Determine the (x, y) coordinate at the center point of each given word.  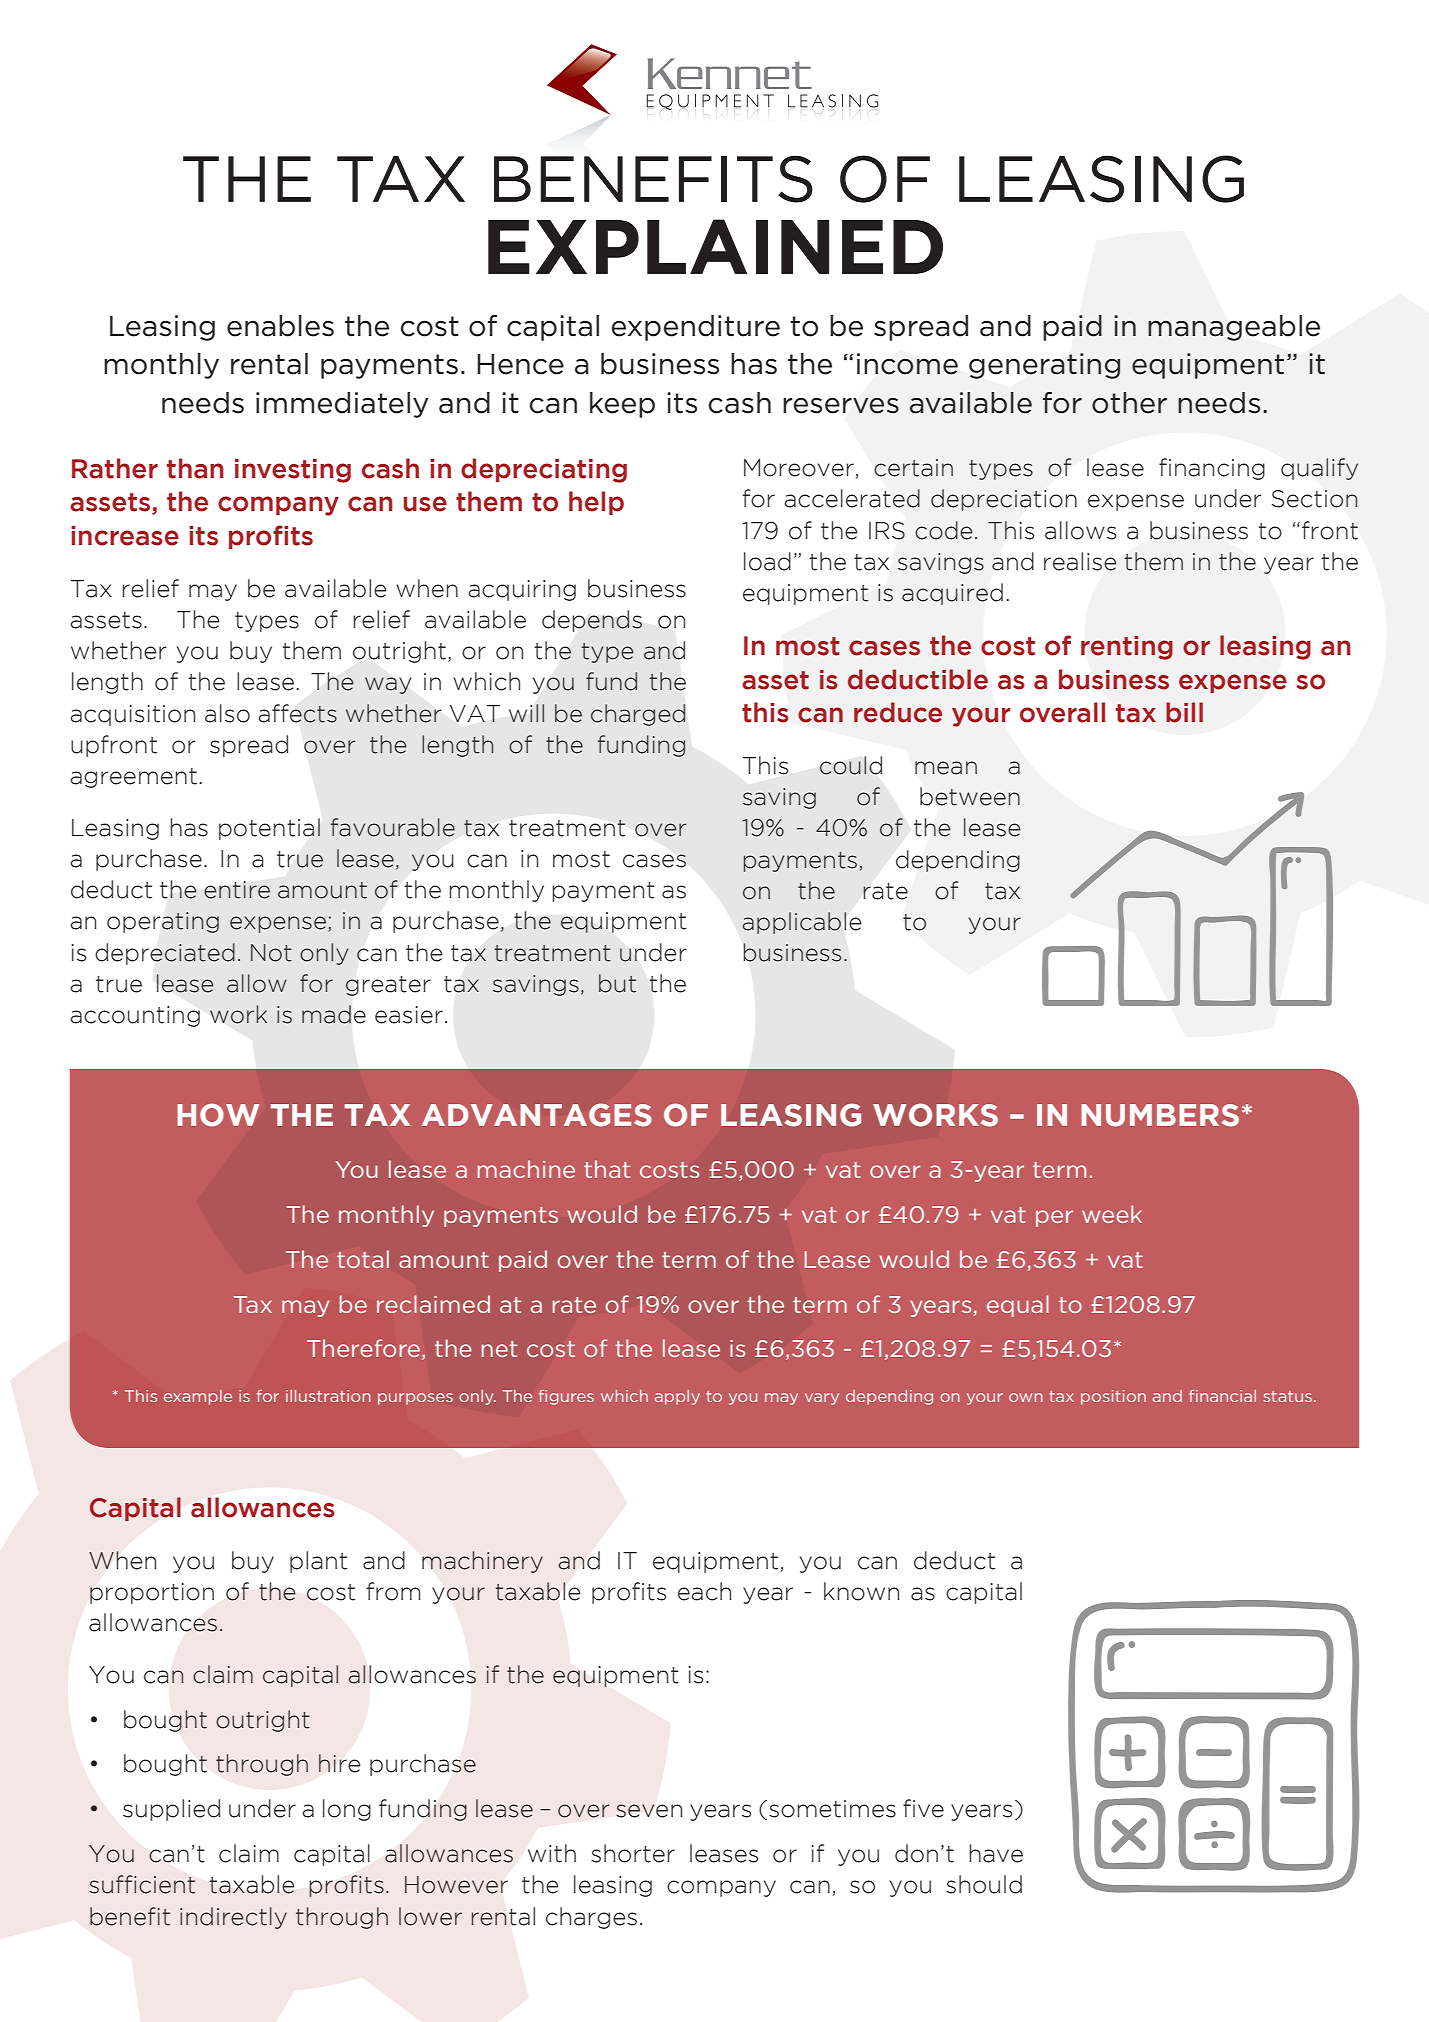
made (334, 1014)
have (996, 1853)
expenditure (695, 328)
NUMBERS (1160, 1115)
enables (280, 326)
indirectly (233, 1918)
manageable (1234, 328)
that (607, 1169)
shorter (633, 1853)
